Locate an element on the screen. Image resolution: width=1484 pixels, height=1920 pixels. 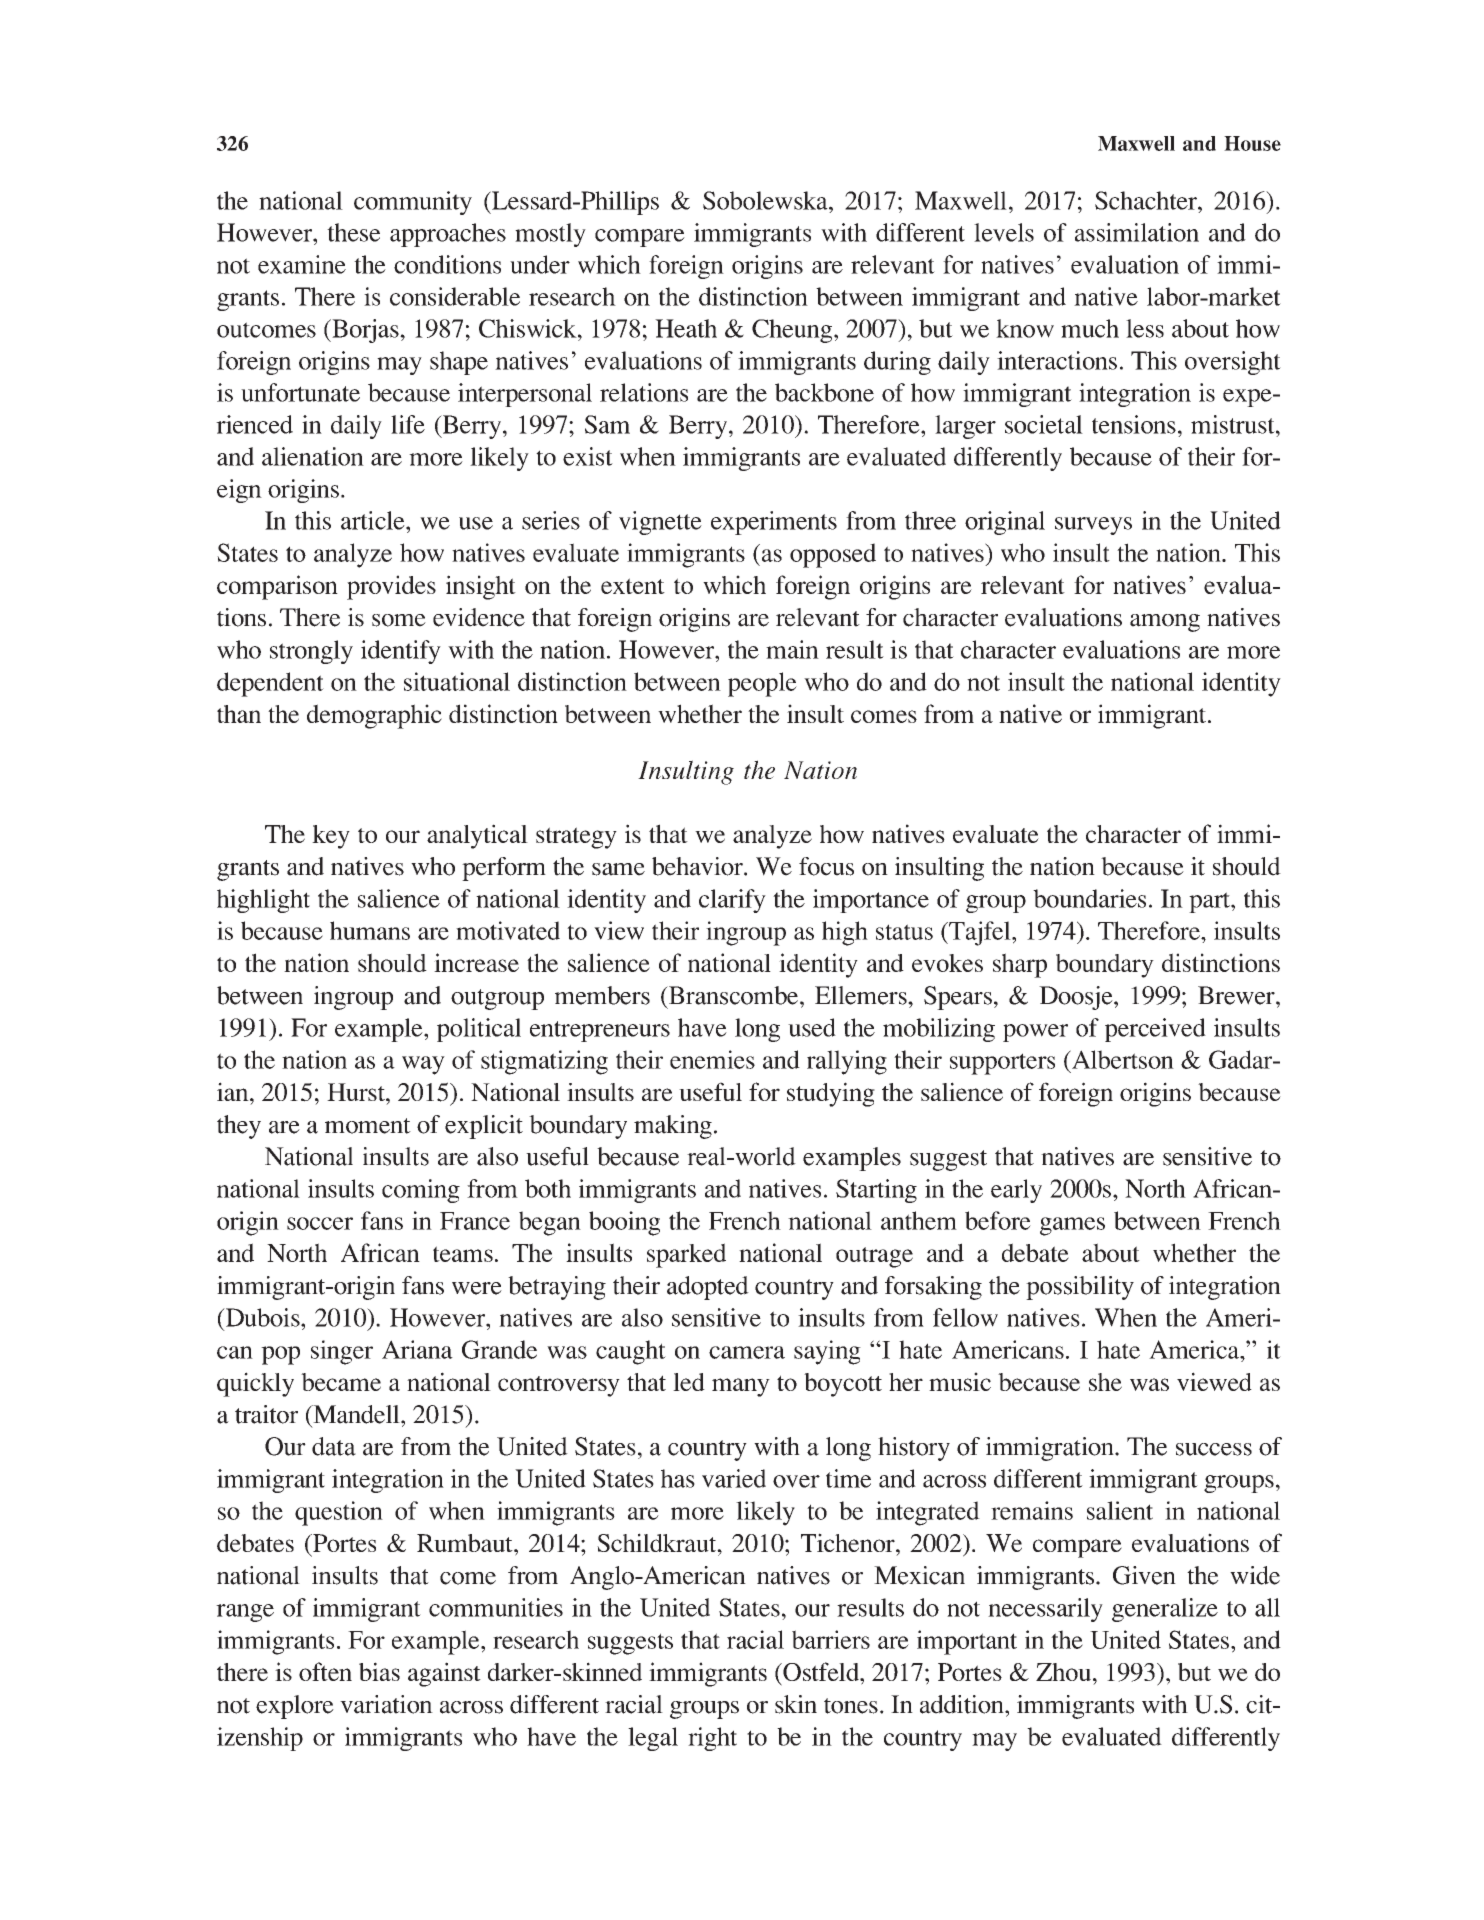
assimilation is located at coordinates (1137, 232).
